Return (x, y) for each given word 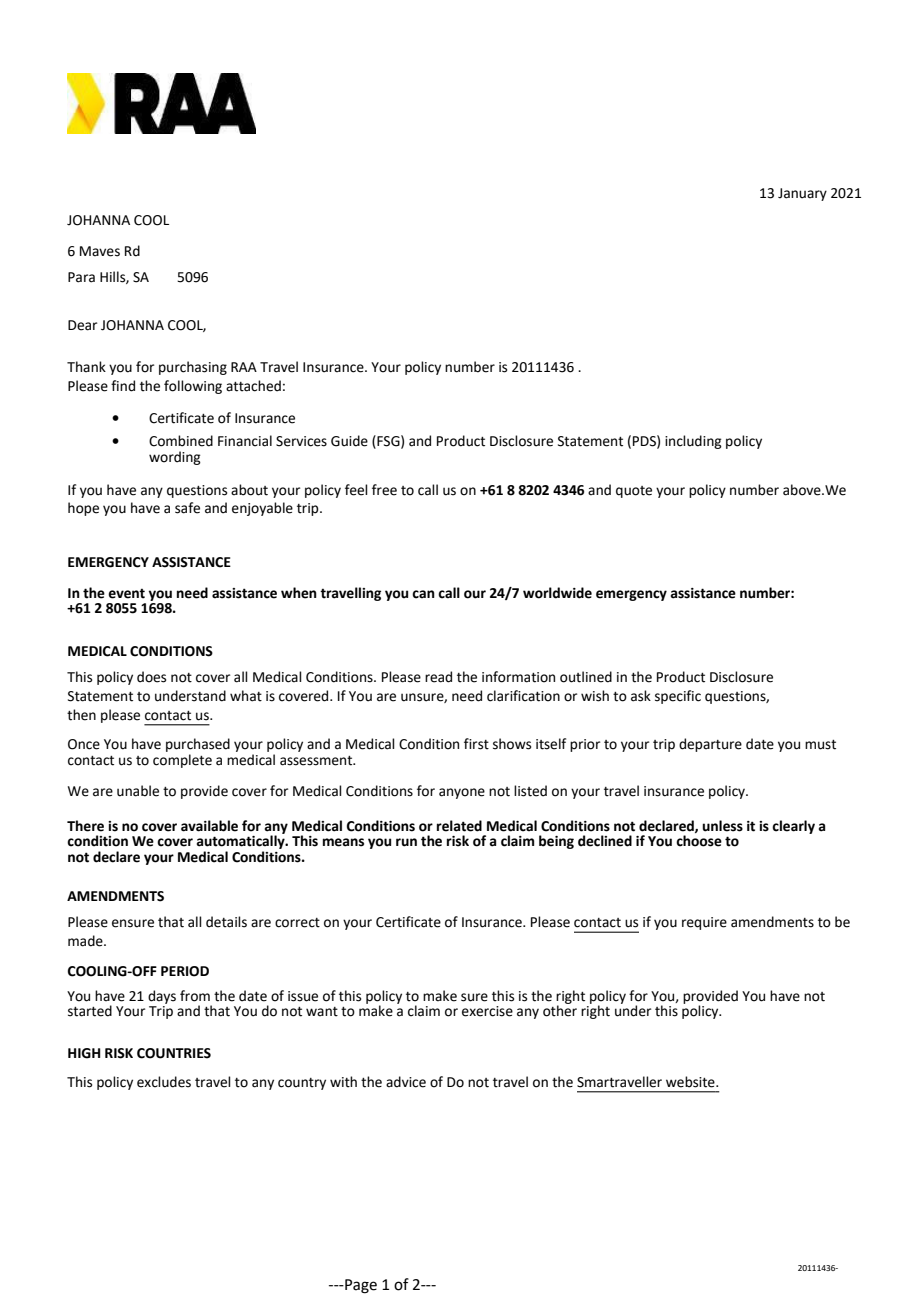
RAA (244, 367)
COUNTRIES (174, 1053)
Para (81, 277)
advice (406, 1082)
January (802, 194)
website (691, 1082)
